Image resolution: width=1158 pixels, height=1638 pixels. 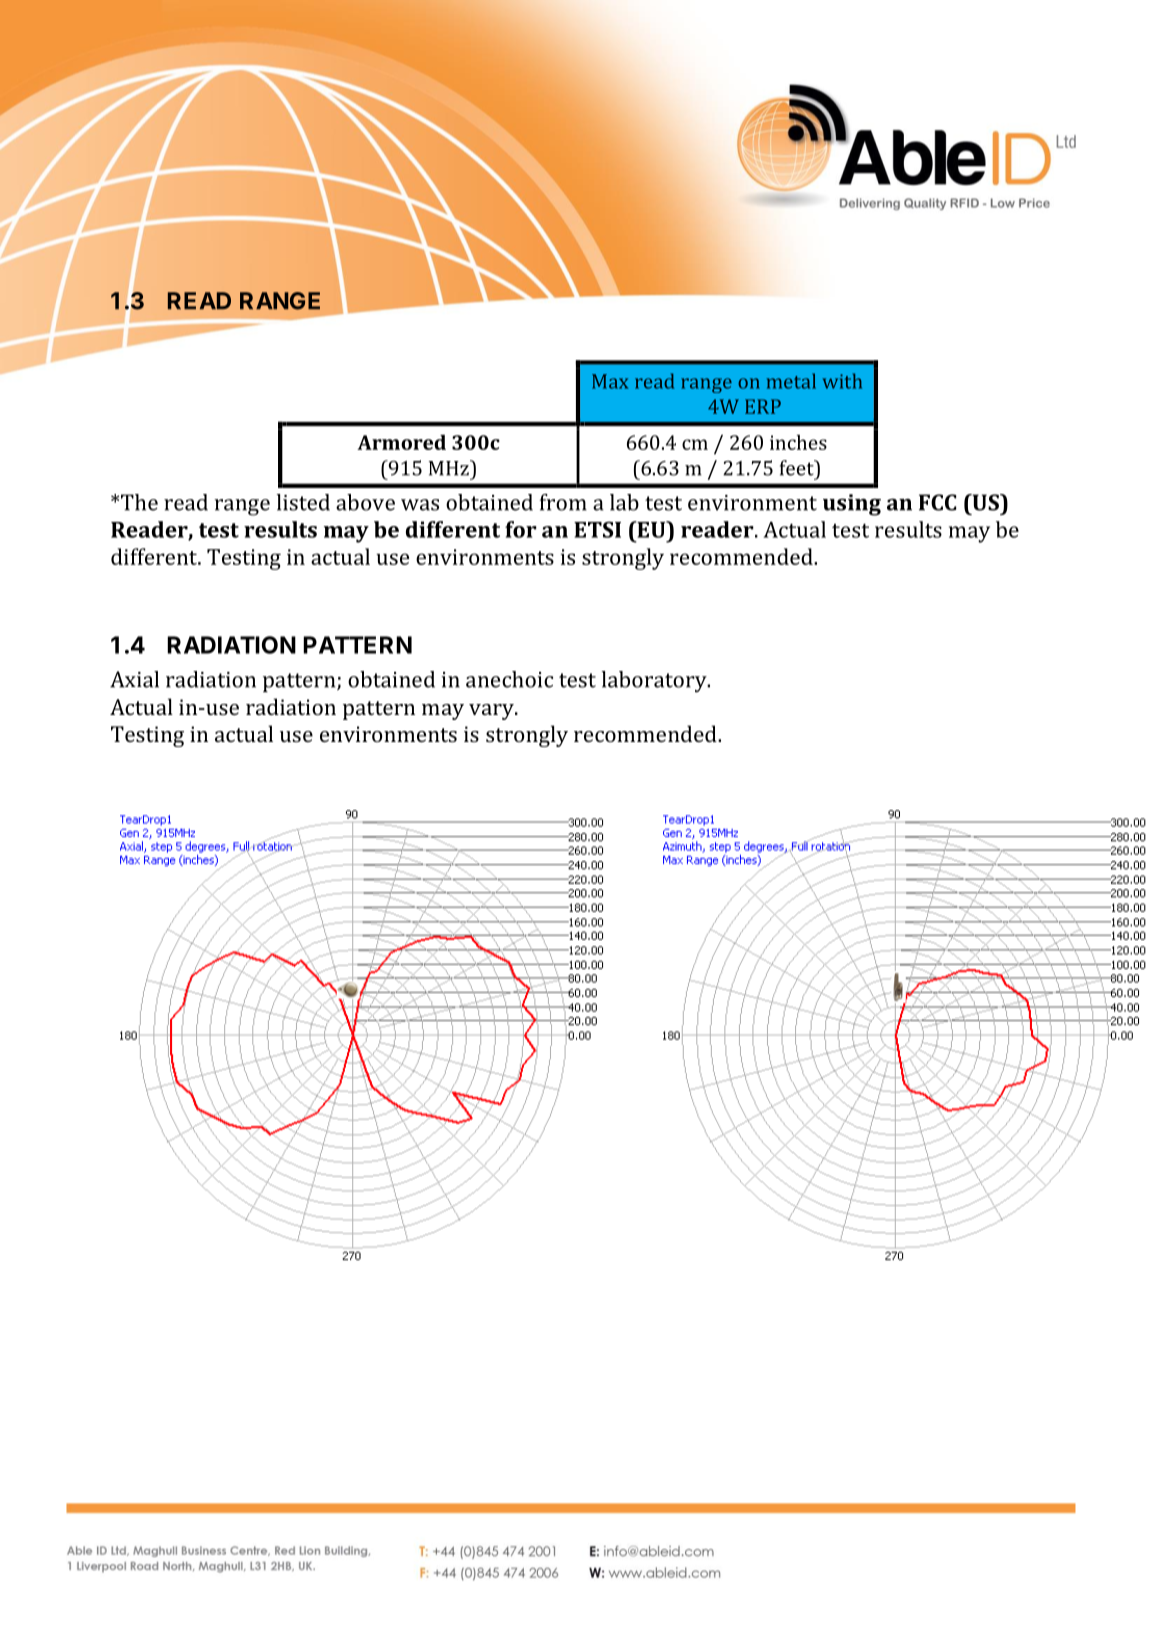 What do you see at coordinates (852, 505) in the screenshot?
I see `using` at bounding box center [852, 505].
